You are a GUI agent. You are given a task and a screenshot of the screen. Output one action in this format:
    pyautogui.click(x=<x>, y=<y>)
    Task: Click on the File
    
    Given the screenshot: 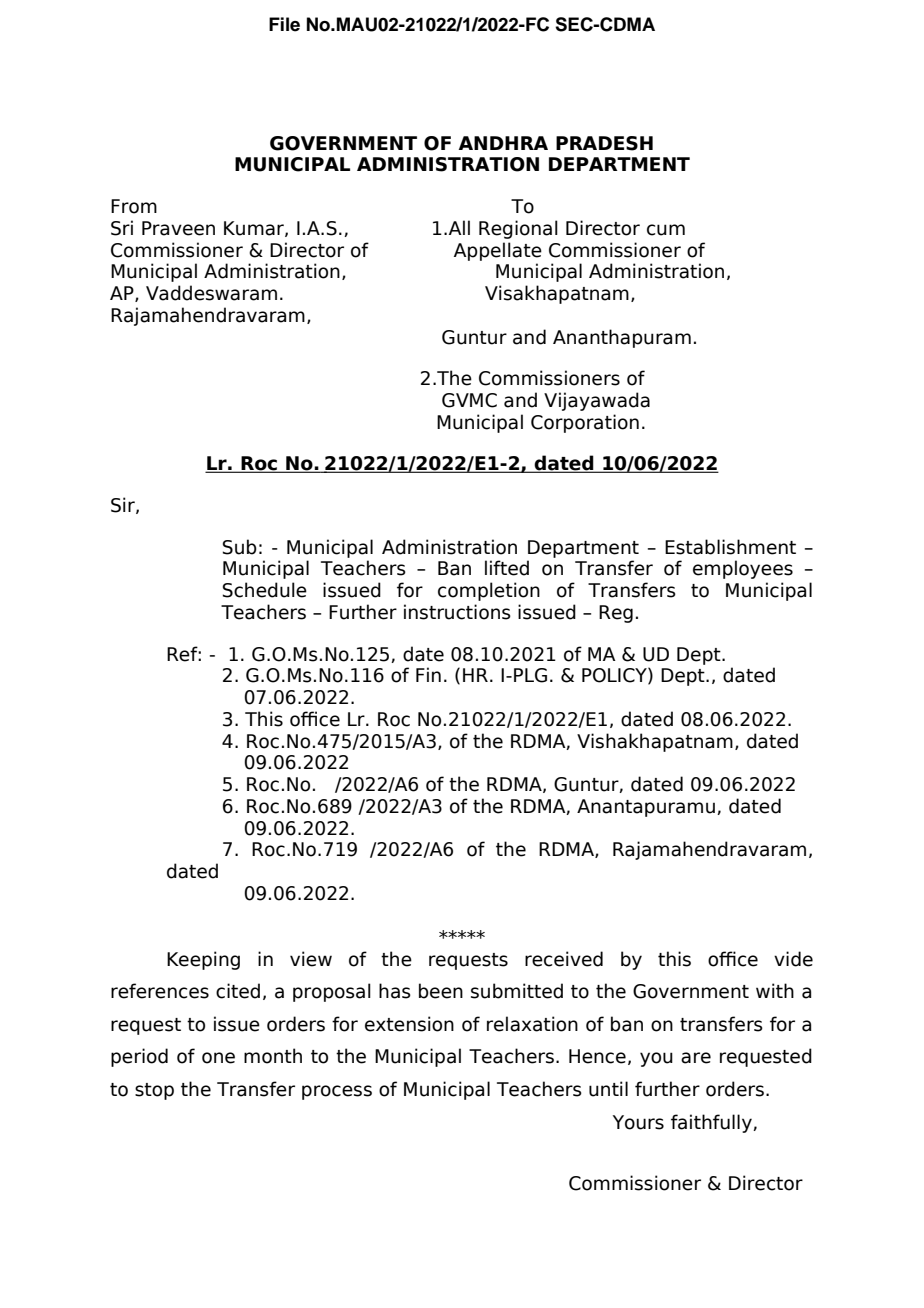 What is the action you would take?
    pyautogui.click(x=284, y=24)
